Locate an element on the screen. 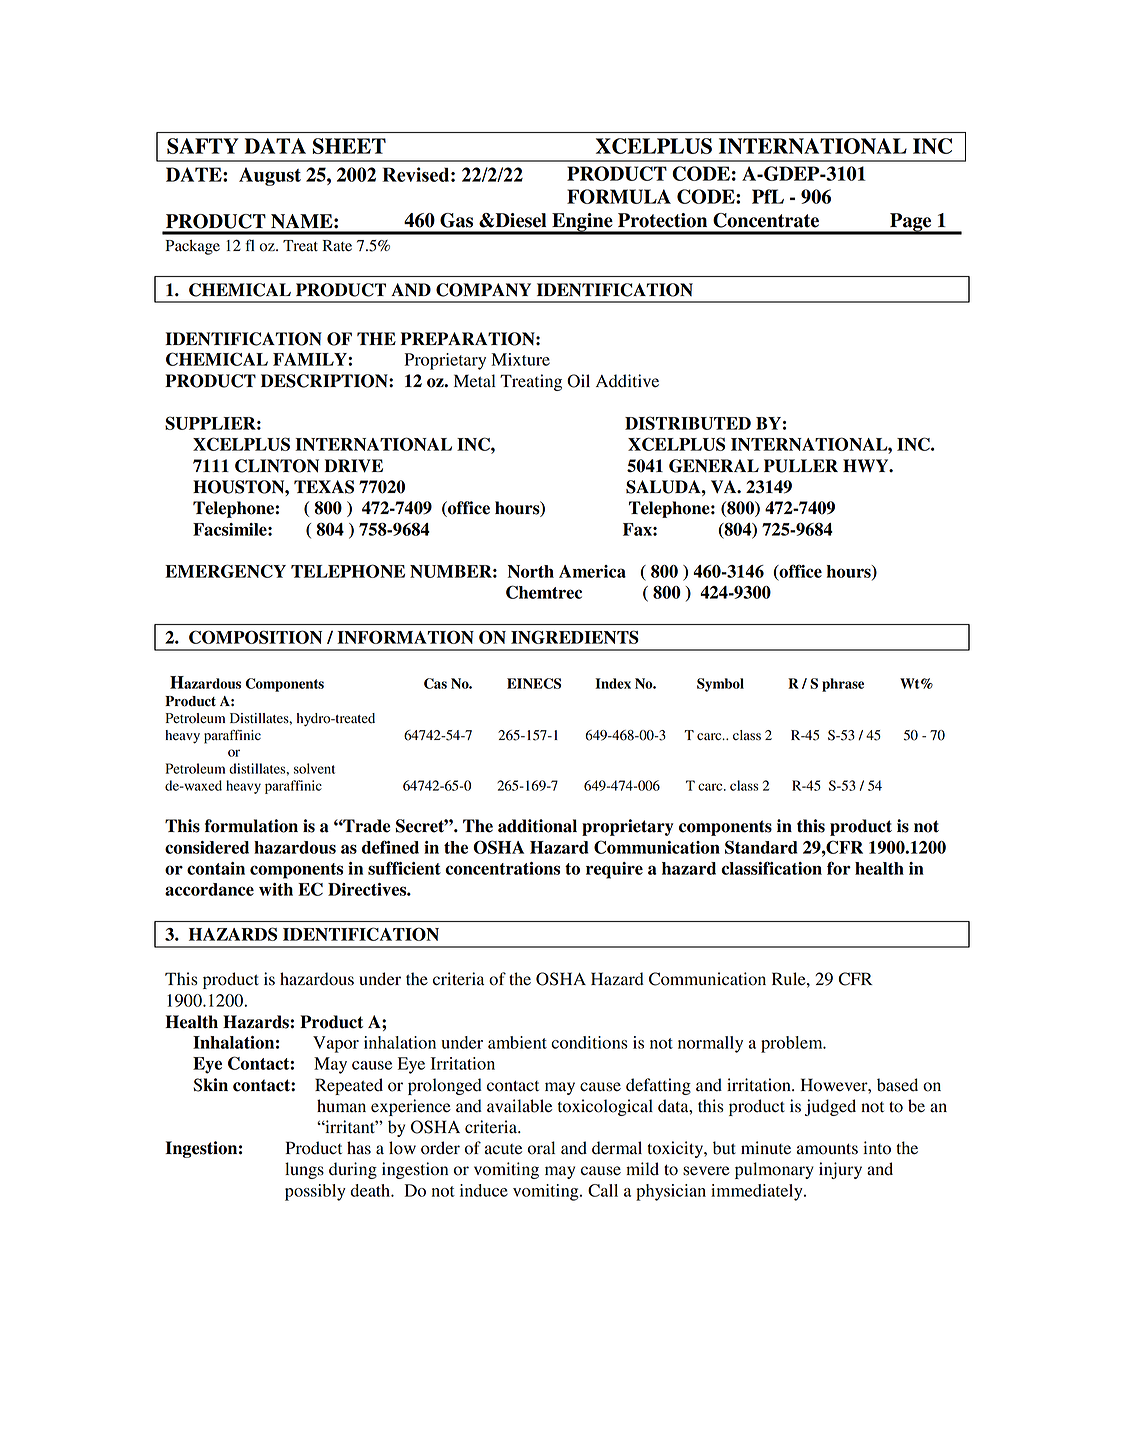 The width and height of the screenshot is (1124, 1455). Protection is located at coordinates (662, 220).
